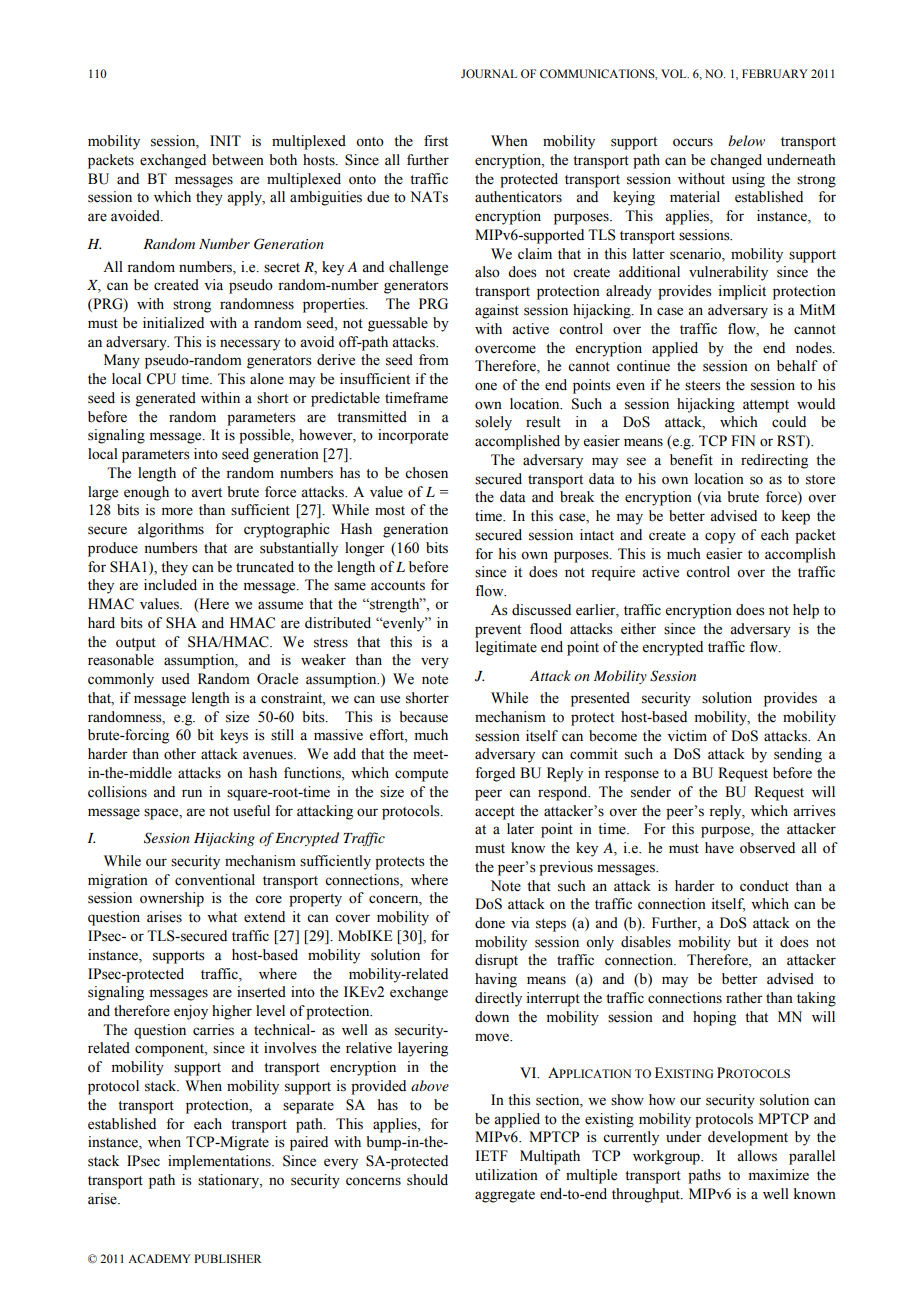  Describe the element at coordinates (746, 140) in the screenshot. I see `below` at that location.
